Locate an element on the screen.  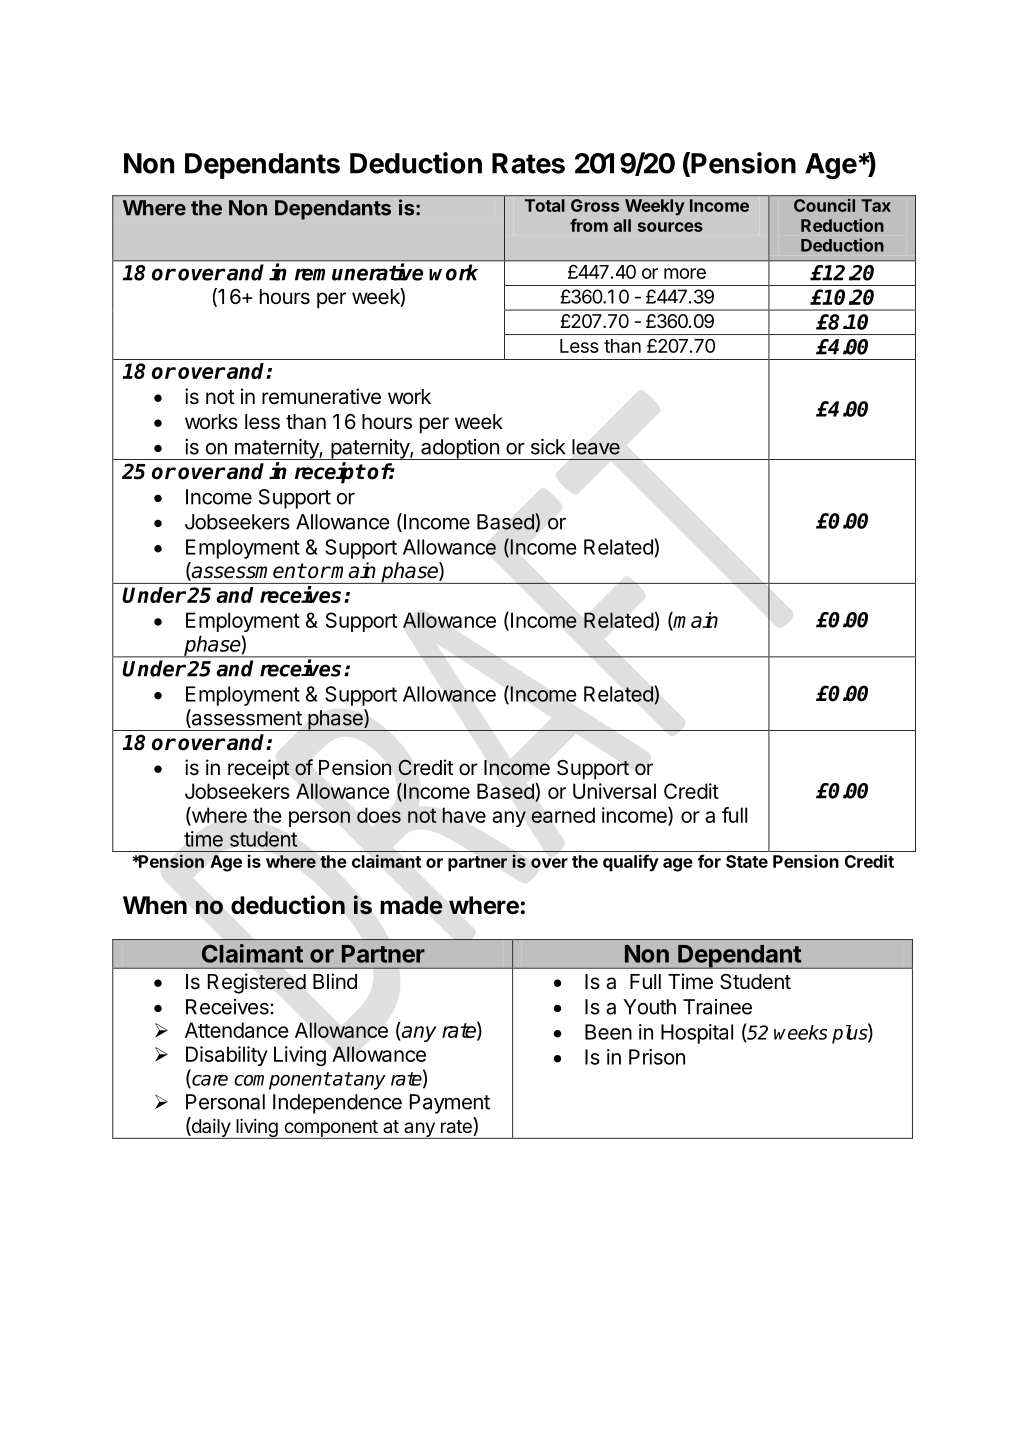
Universal is located at coordinates (614, 791).
